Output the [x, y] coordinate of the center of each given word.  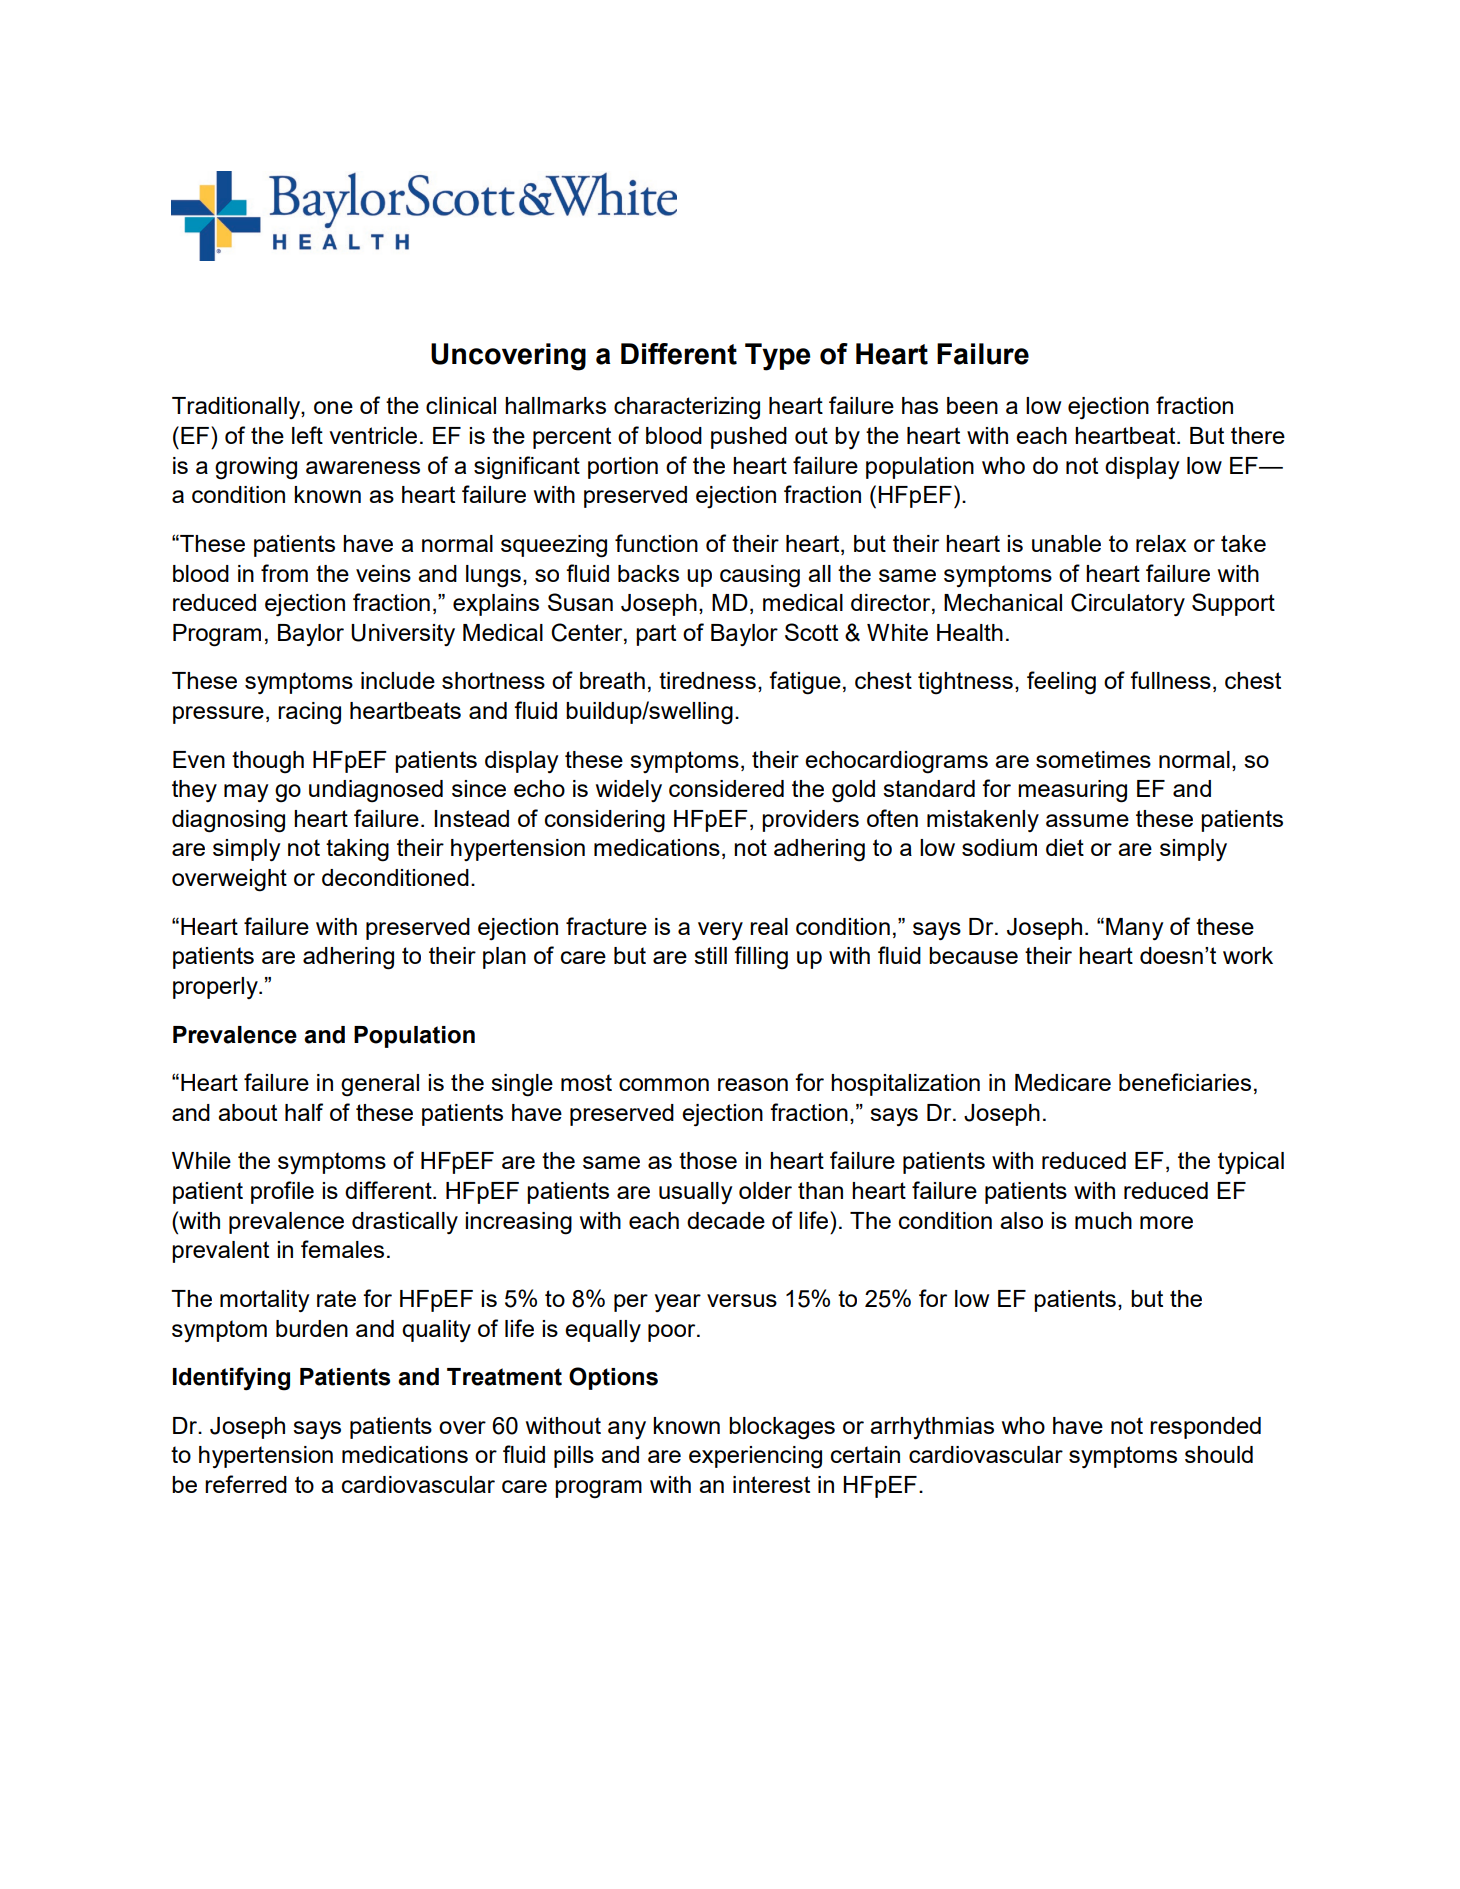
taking [357, 850]
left [307, 435]
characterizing [687, 408]
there [1258, 435]
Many [1135, 929]
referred [246, 1484]
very [720, 931]
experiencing [755, 1457]
